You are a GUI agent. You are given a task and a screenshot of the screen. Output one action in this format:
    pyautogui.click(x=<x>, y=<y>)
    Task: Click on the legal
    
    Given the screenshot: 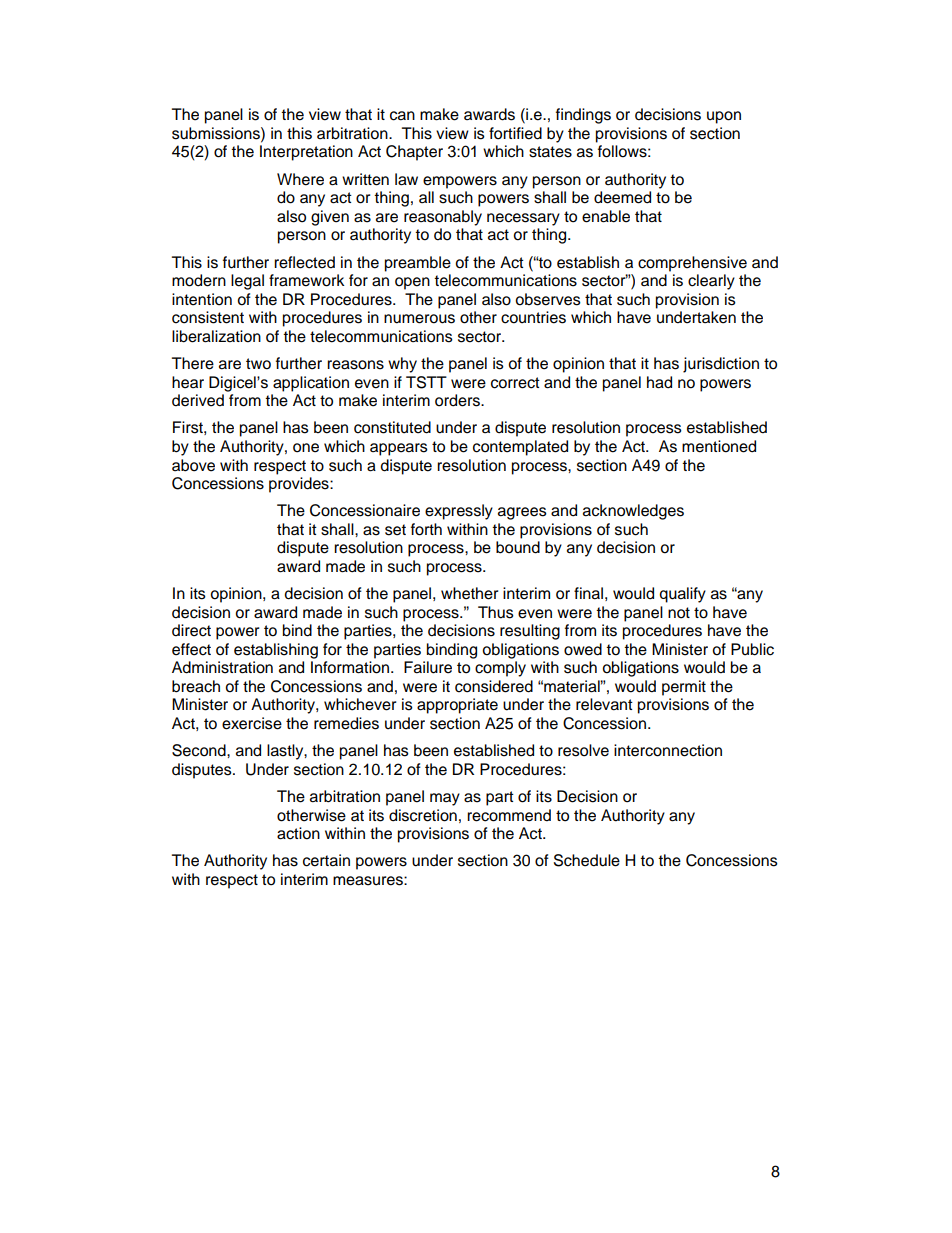 What is the action you would take?
    pyautogui.click(x=247, y=282)
